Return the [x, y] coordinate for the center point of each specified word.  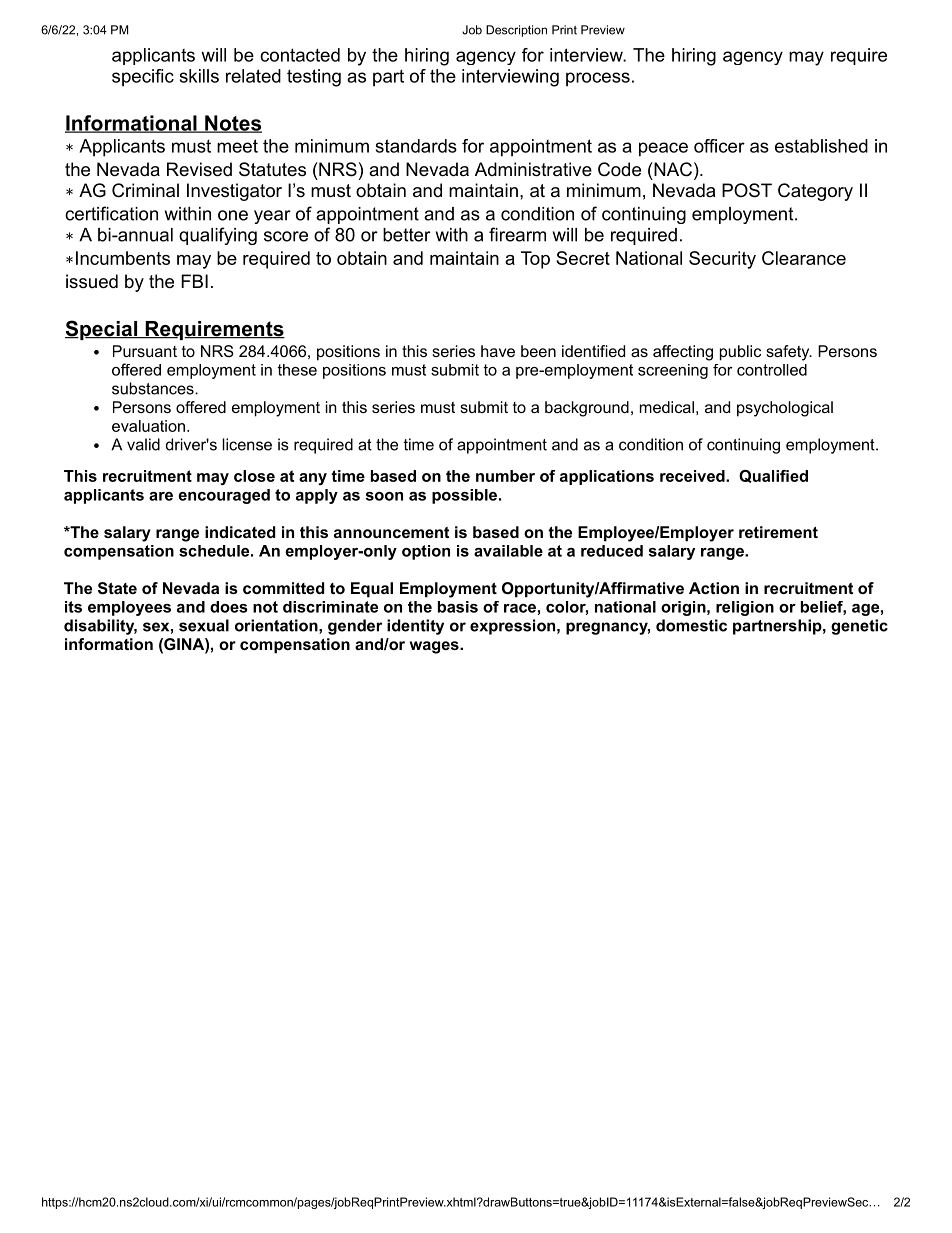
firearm [517, 234]
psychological [785, 409]
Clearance [804, 258]
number [505, 476]
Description [516, 31]
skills [199, 76]
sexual [204, 625]
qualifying [218, 236]
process [598, 79]
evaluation [148, 426]
